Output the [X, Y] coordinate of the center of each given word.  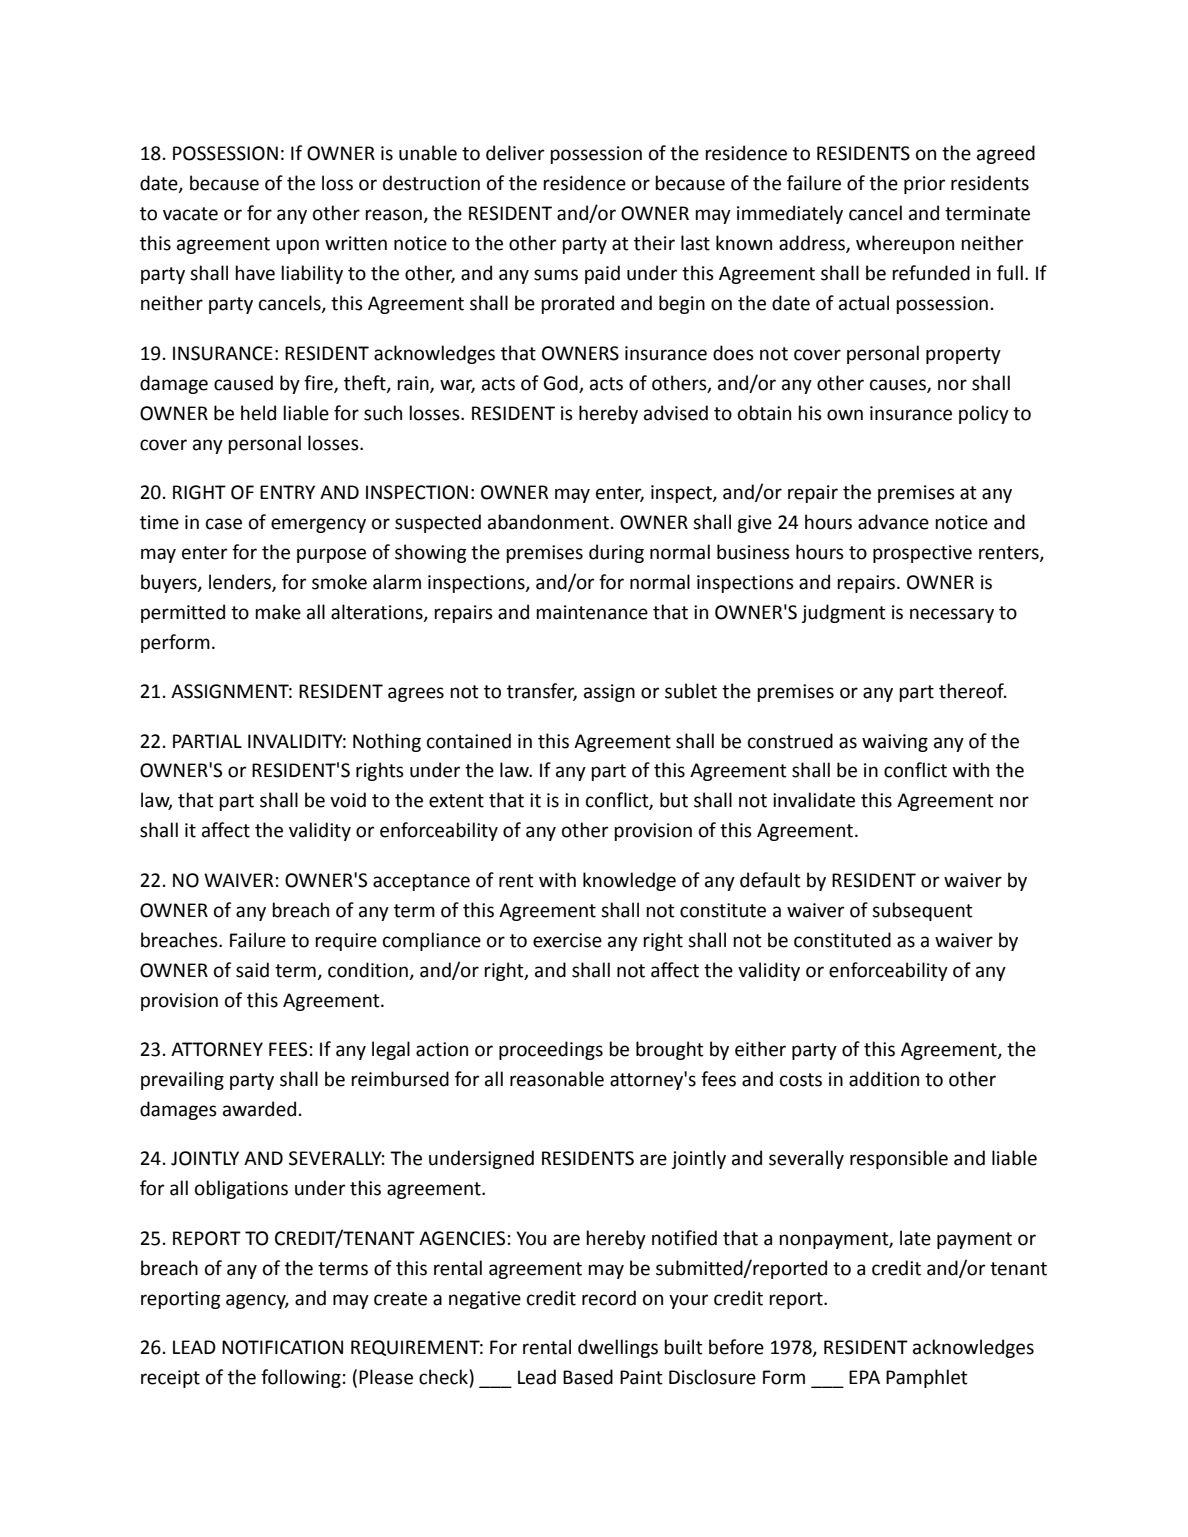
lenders [241, 582]
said [252, 970]
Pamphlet [927, 1378]
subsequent [922, 911]
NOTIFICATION [282, 1347]
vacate [190, 214]
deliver [515, 153]
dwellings [618, 1348]
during [616, 553]
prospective [922, 554]
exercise [567, 940]
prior [924, 185]
